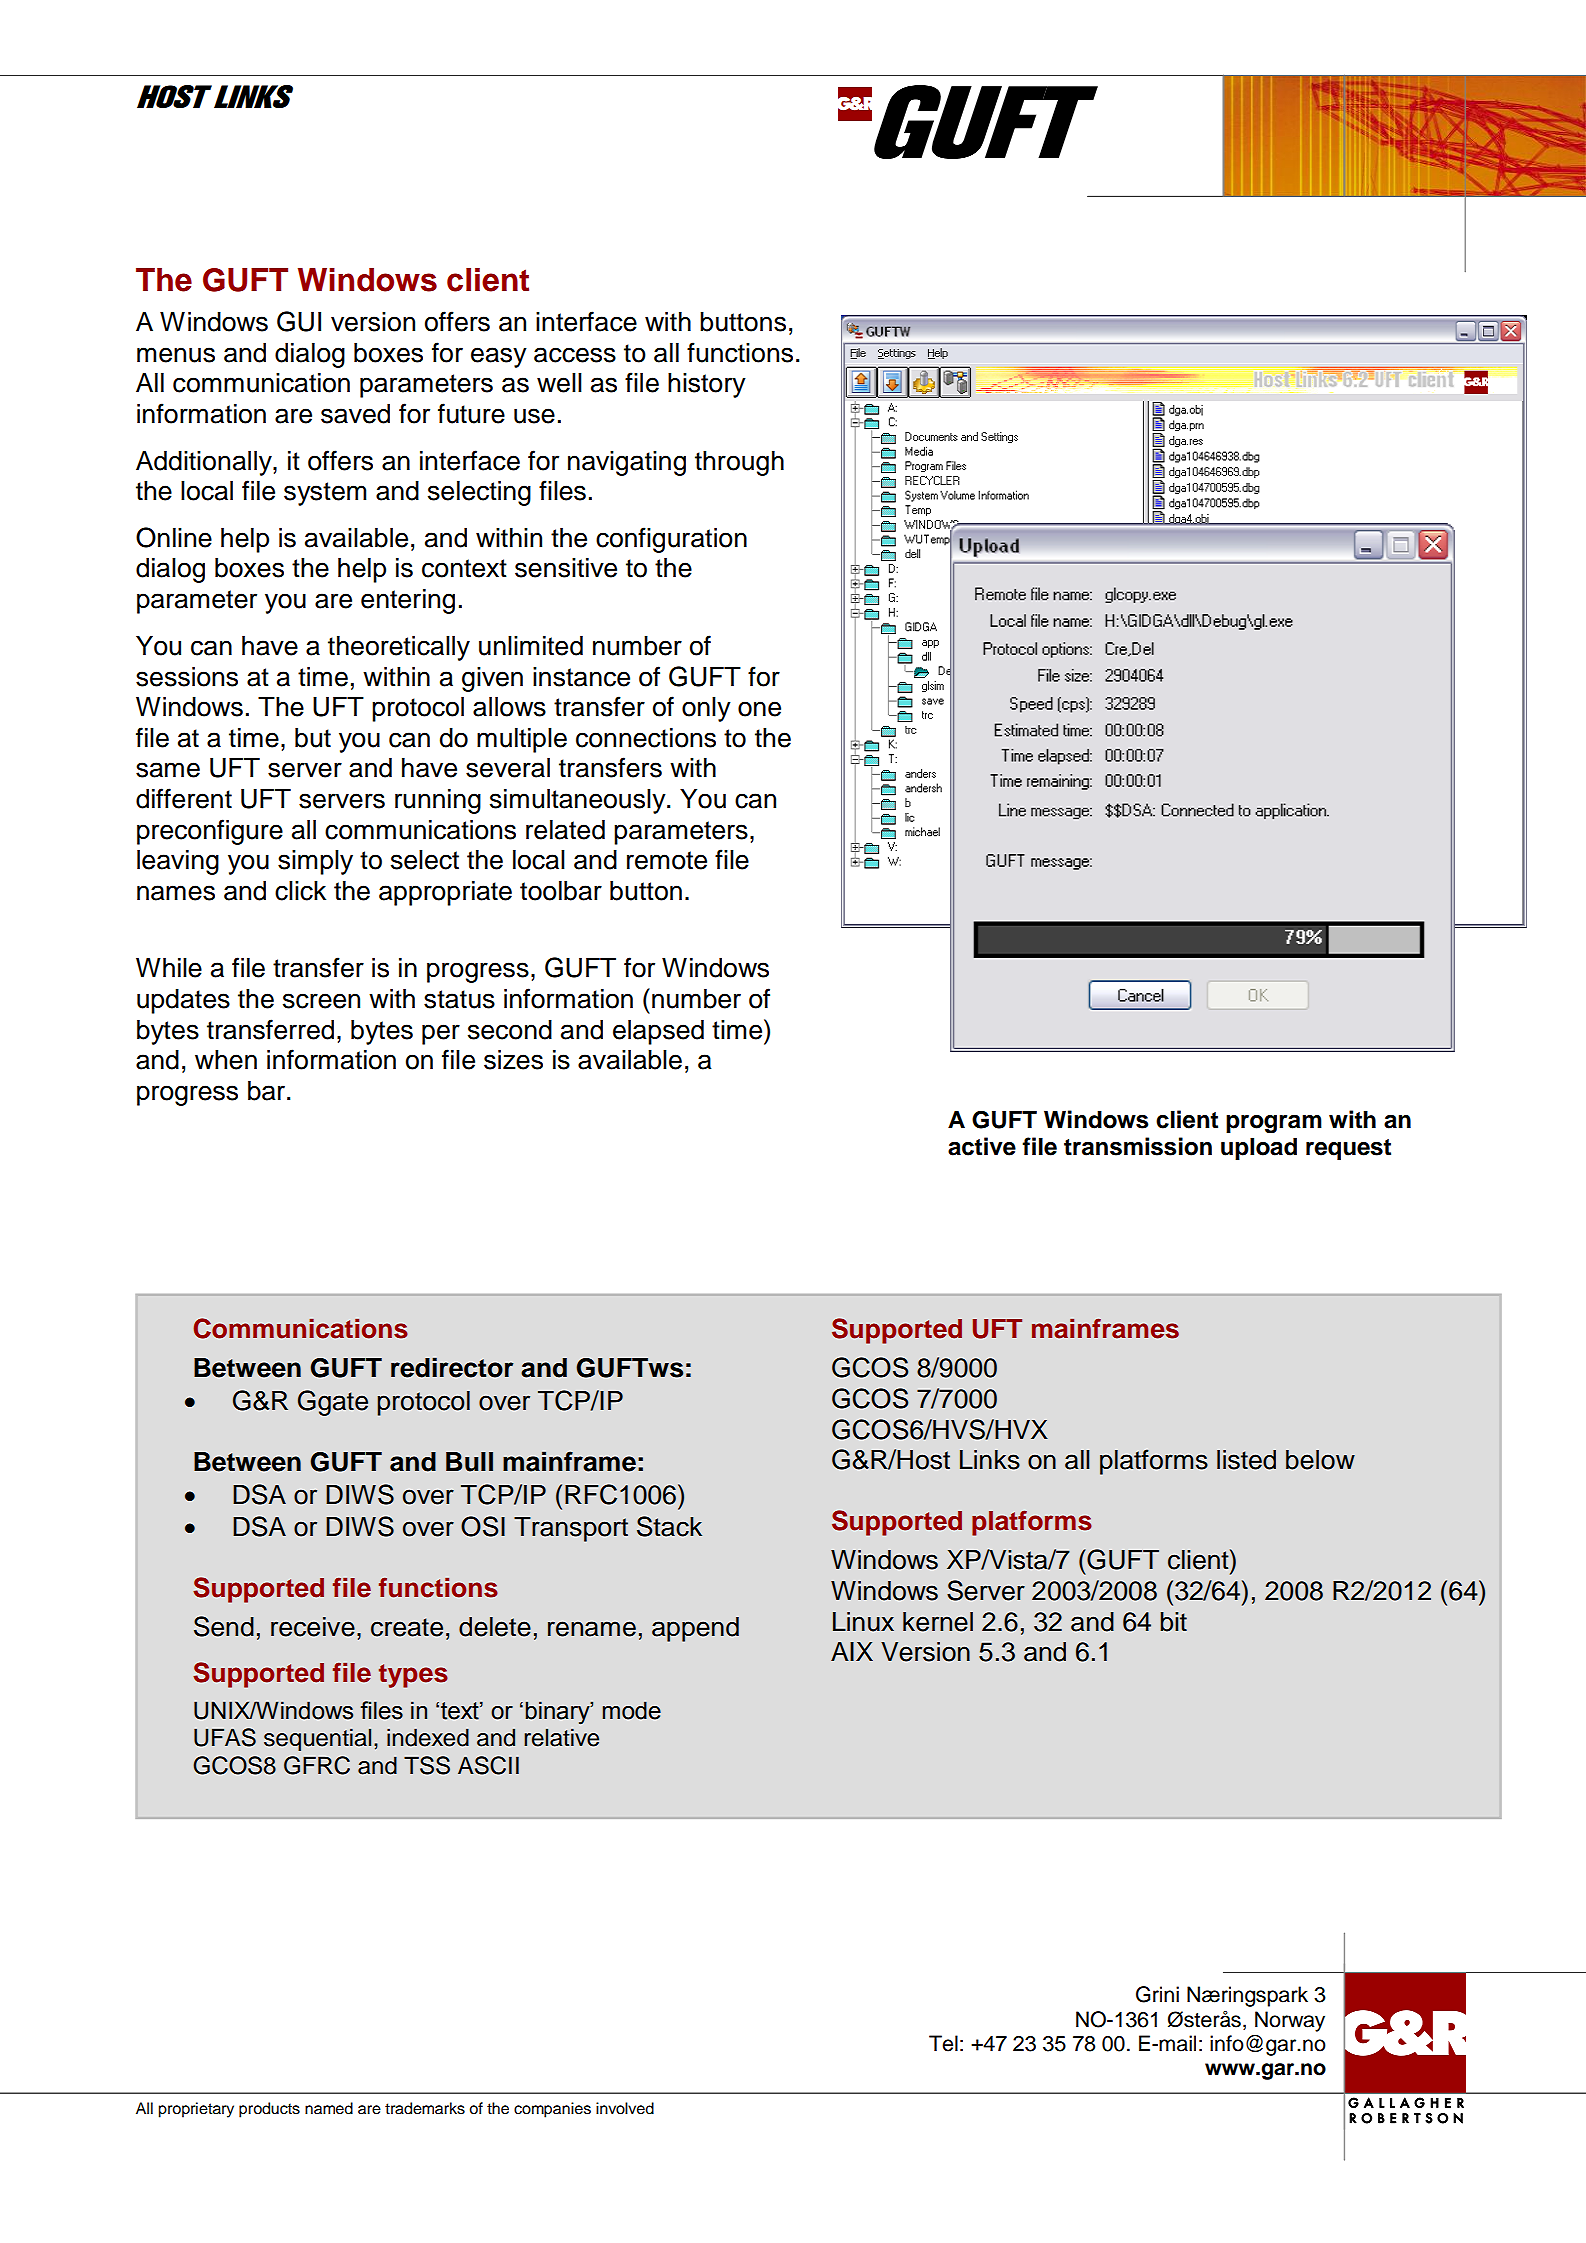 Image resolution: width=1586 pixels, height=2243 pixels. Describe the element at coordinates (313, 1627) in the screenshot. I see `receive` at that location.
